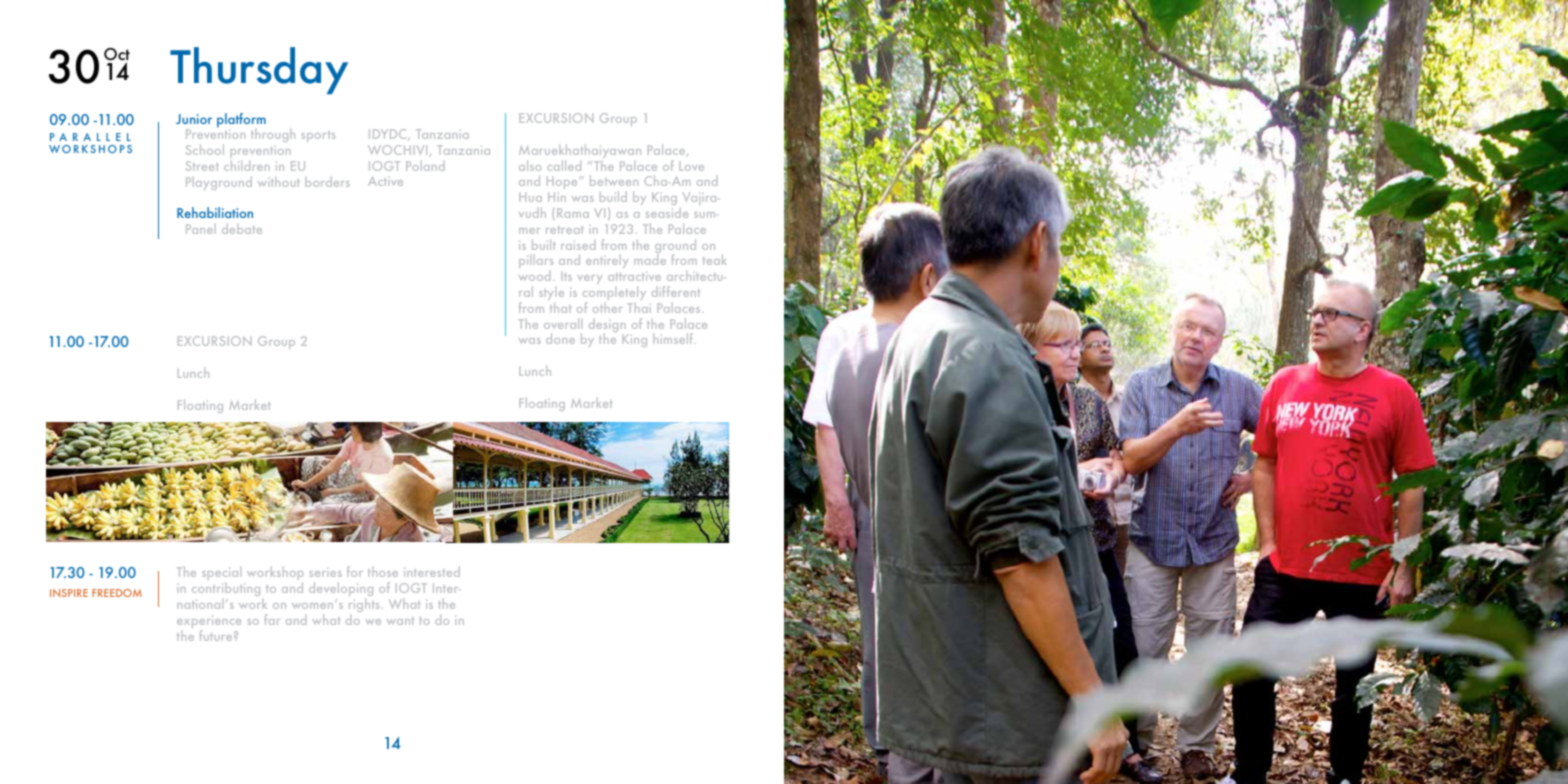 This document has width=1568, height=784. Describe the element at coordinates (674, 338) in the document. I see `himself` at that location.
